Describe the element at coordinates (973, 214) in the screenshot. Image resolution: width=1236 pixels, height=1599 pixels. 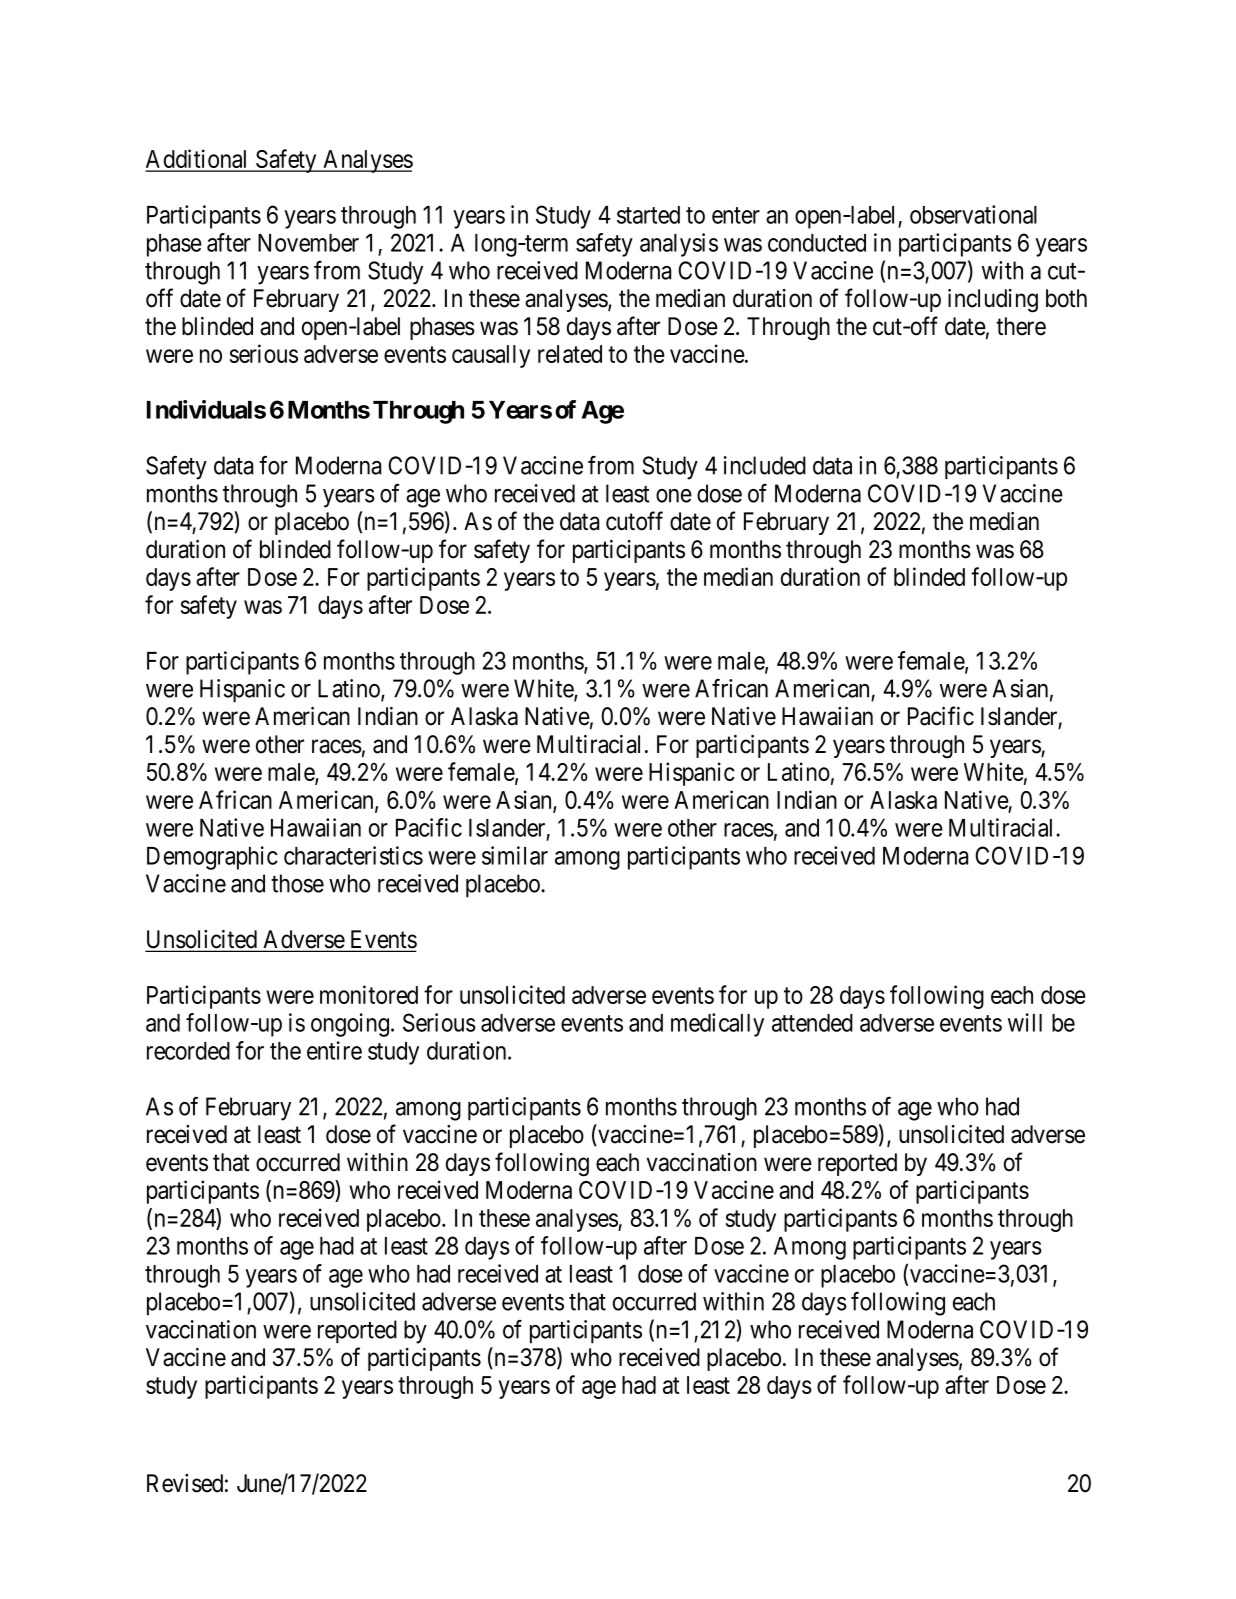
I see `observational` at that location.
